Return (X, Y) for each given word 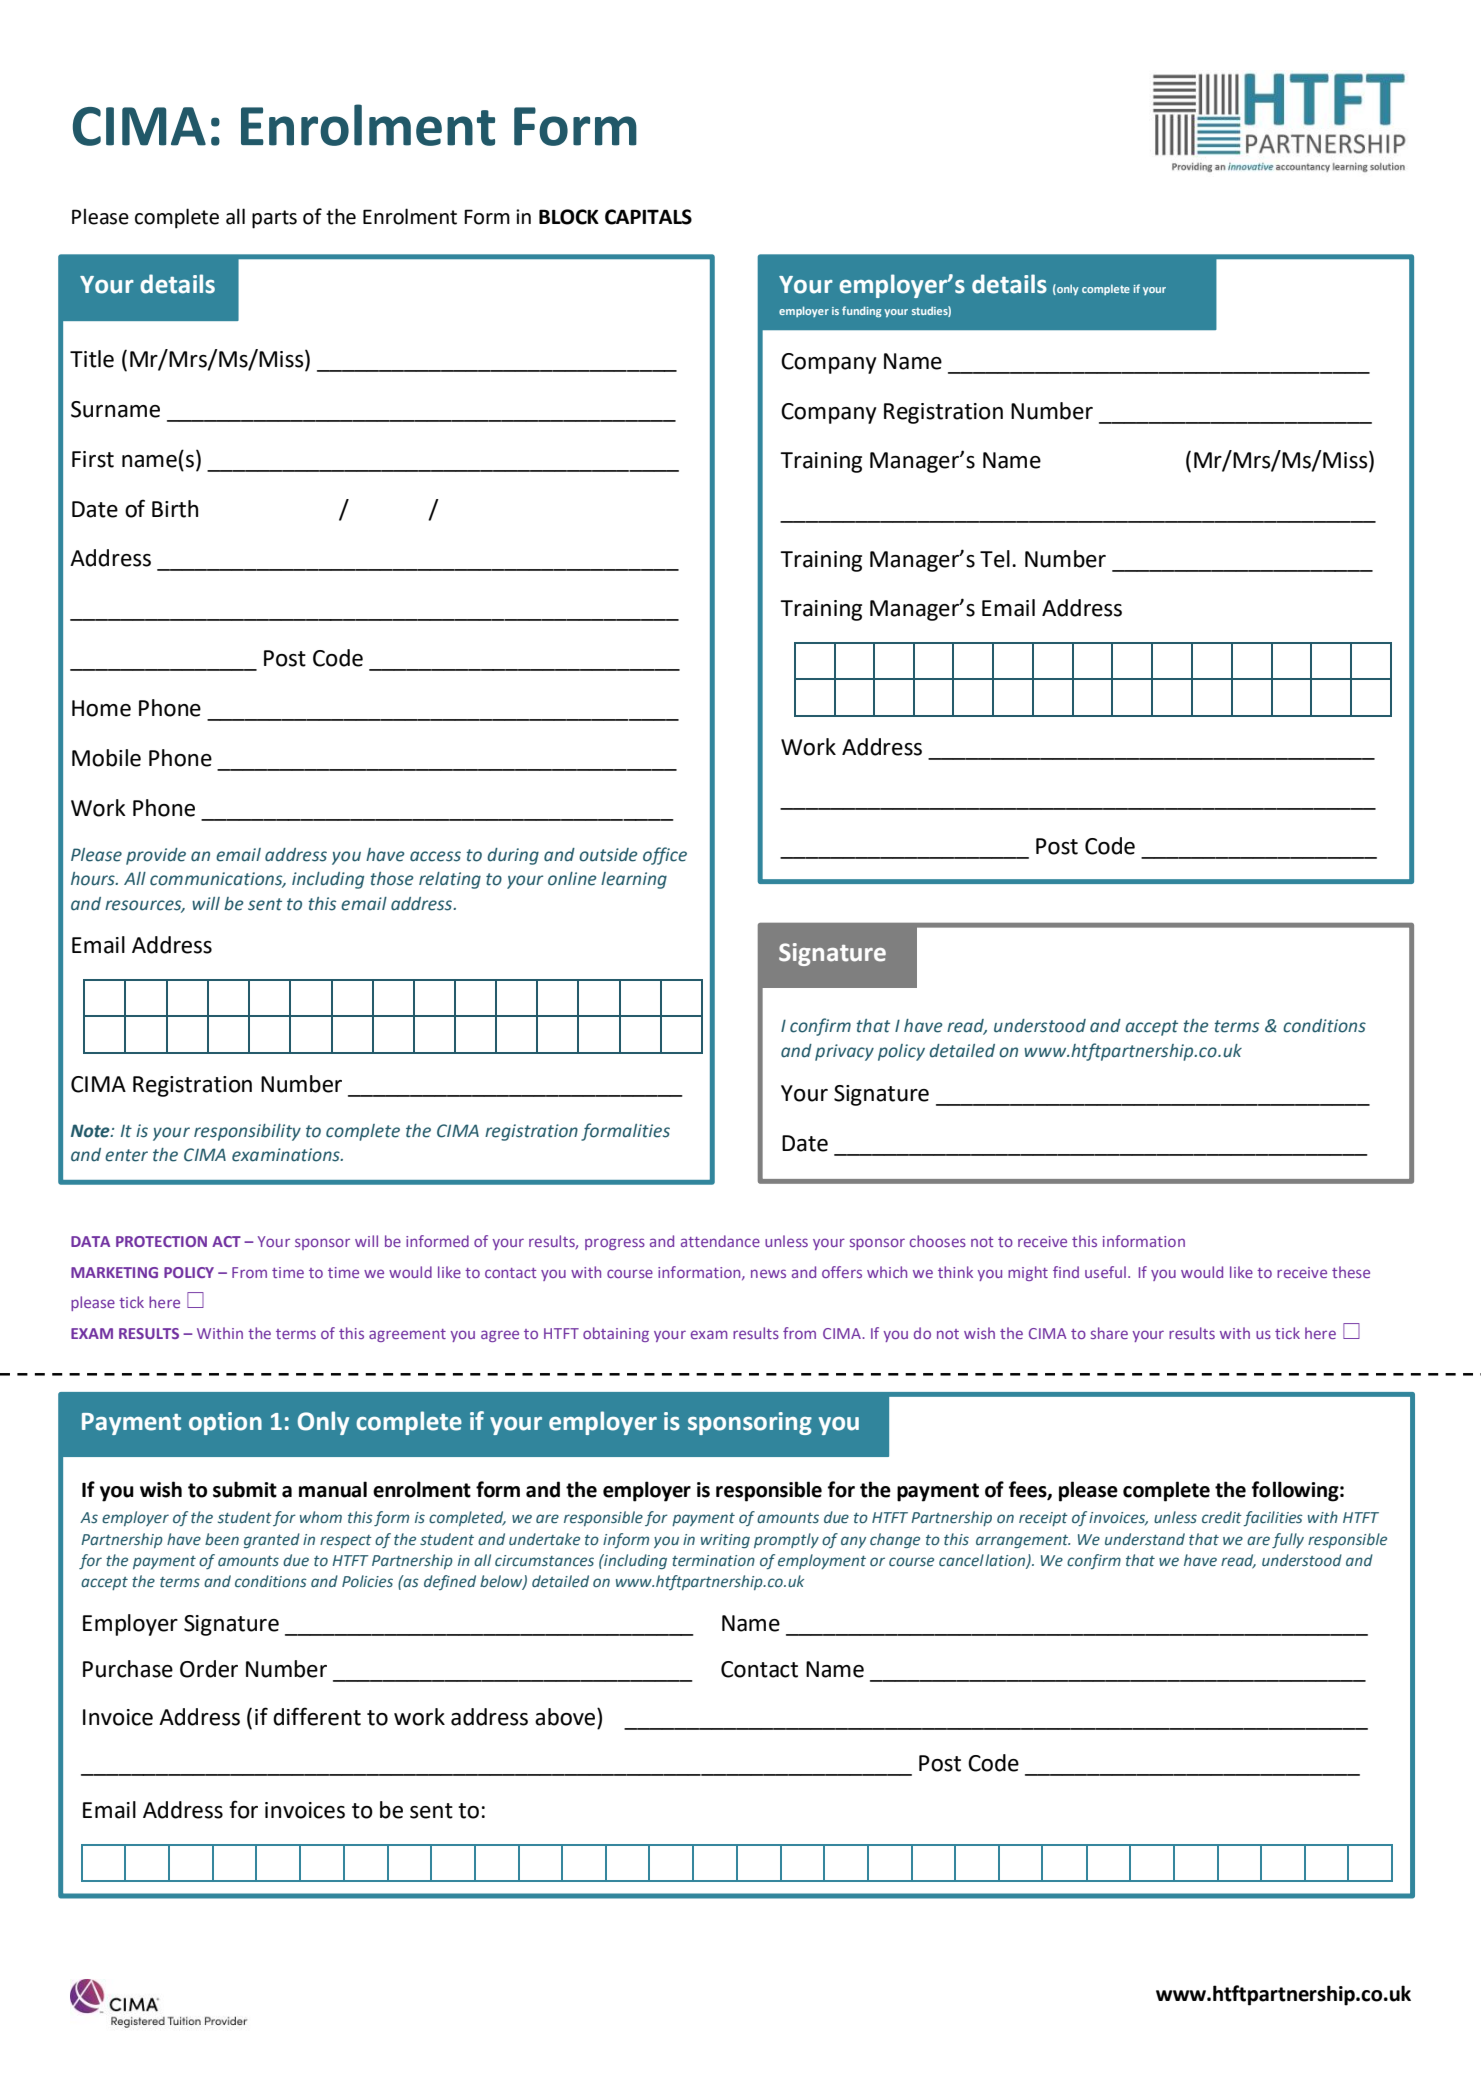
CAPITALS (648, 217)
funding (861, 312)
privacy (844, 1052)
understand (1145, 1539)
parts (274, 219)
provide (156, 856)
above (565, 1717)
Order (209, 1669)
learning (634, 880)
